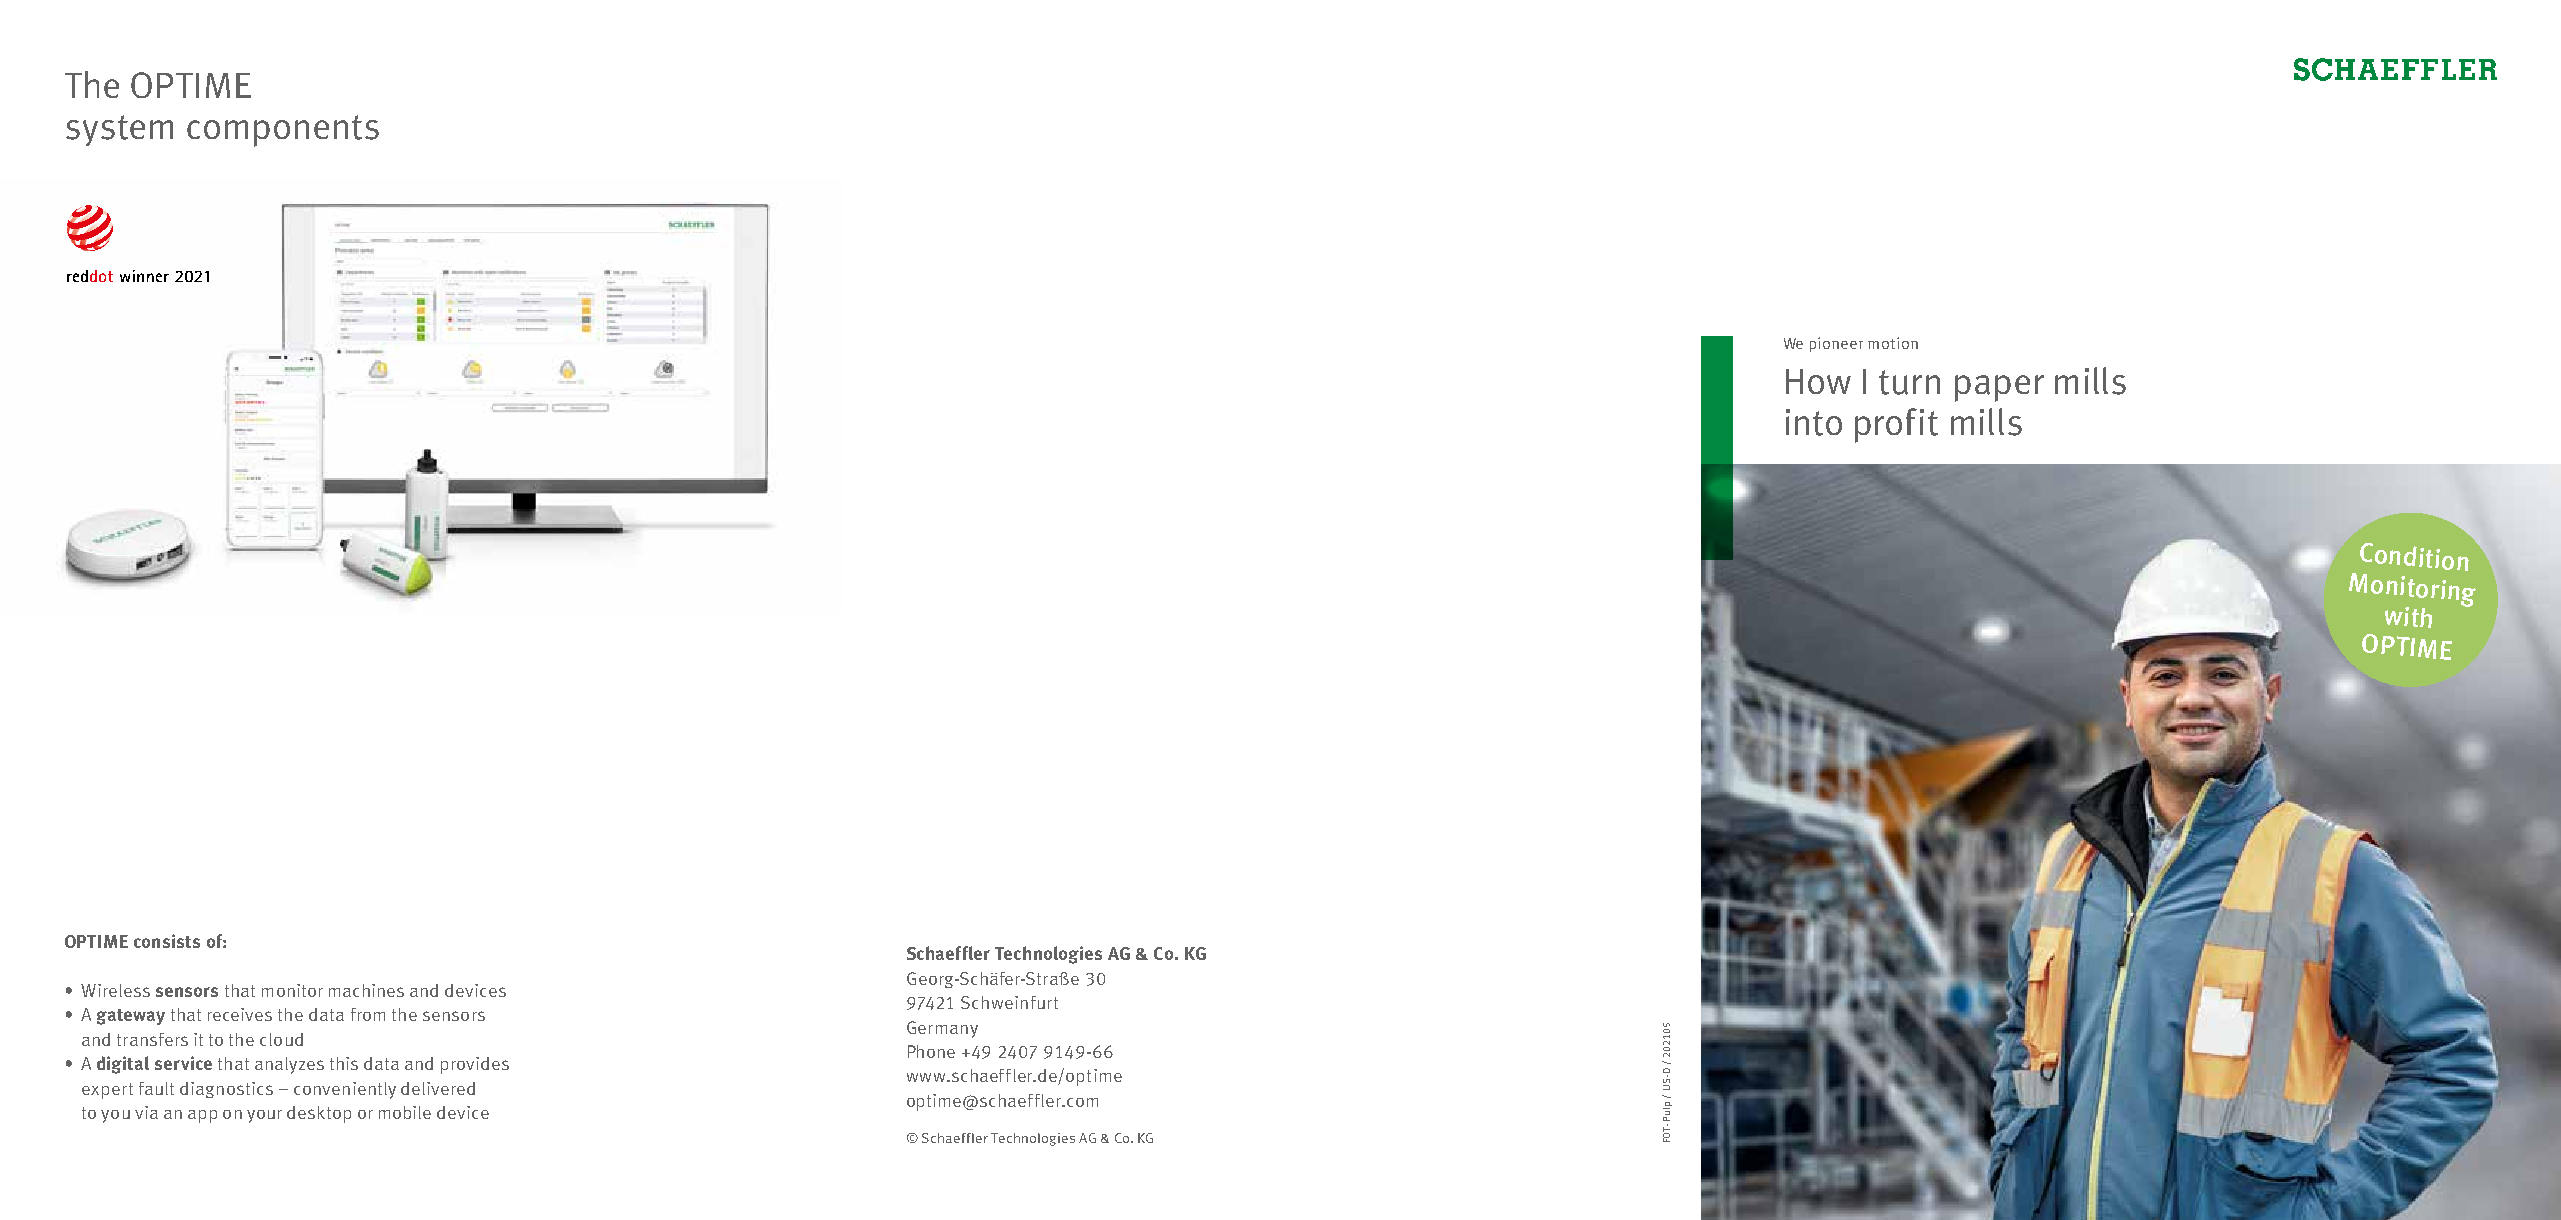 The image size is (2561, 1220). Describe the element at coordinates (1836, 344) in the image. I see `pioneer` at that location.
